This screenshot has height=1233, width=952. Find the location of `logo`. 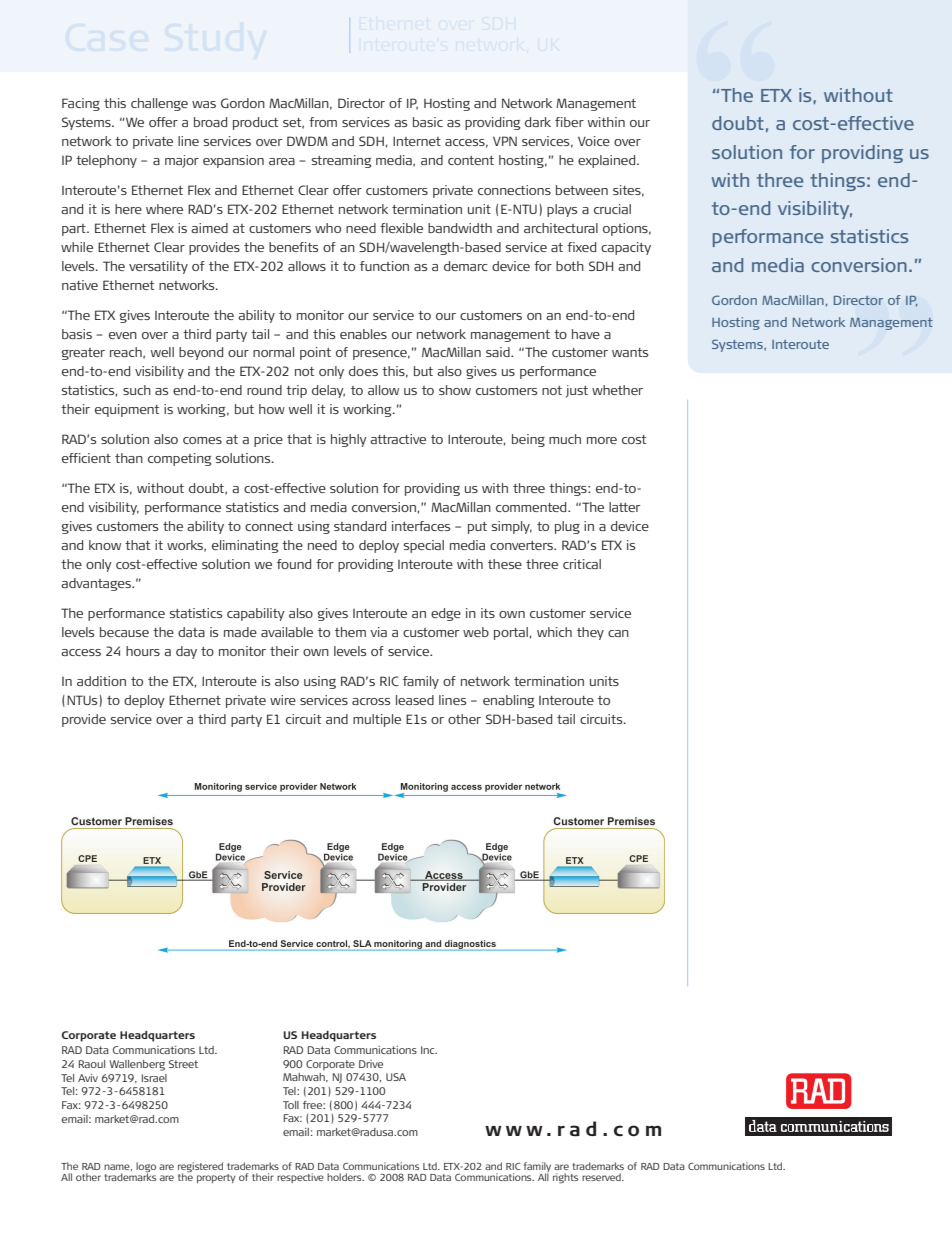

logo is located at coordinates (146, 1168).
